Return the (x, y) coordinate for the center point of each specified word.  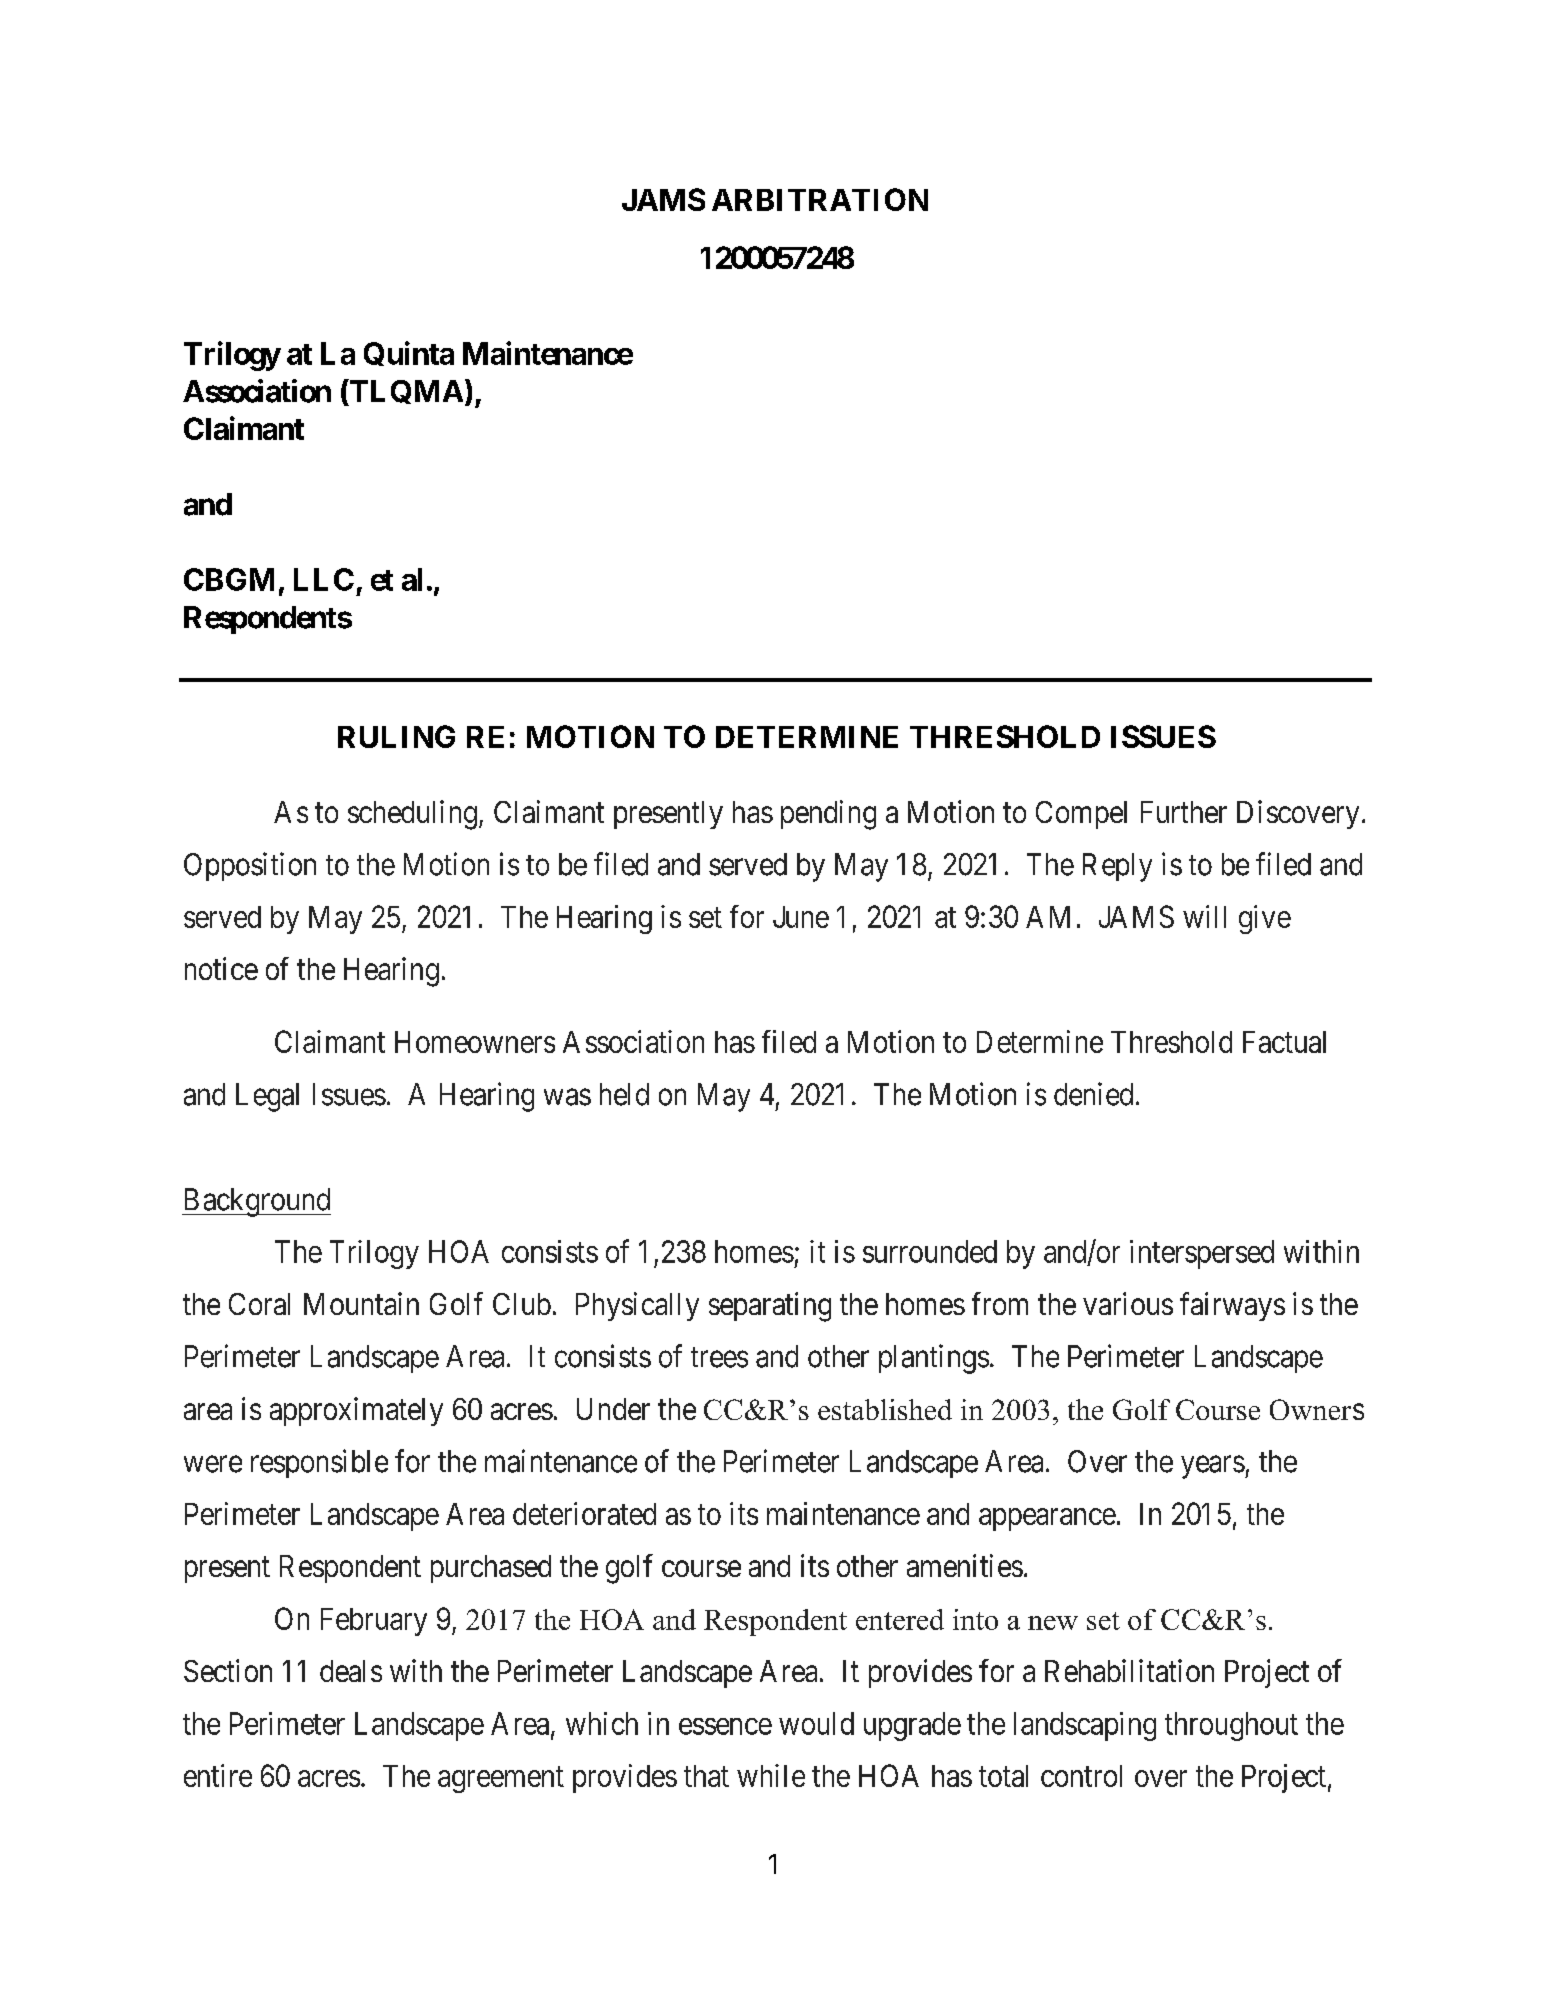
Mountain (361, 1303)
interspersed (1202, 1254)
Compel (1081, 815)
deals (351, 1671)
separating (770, 1307)
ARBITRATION (820, 199)
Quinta (409, 353)
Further (1184, 812)
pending (828, 815)
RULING (396, 736)
